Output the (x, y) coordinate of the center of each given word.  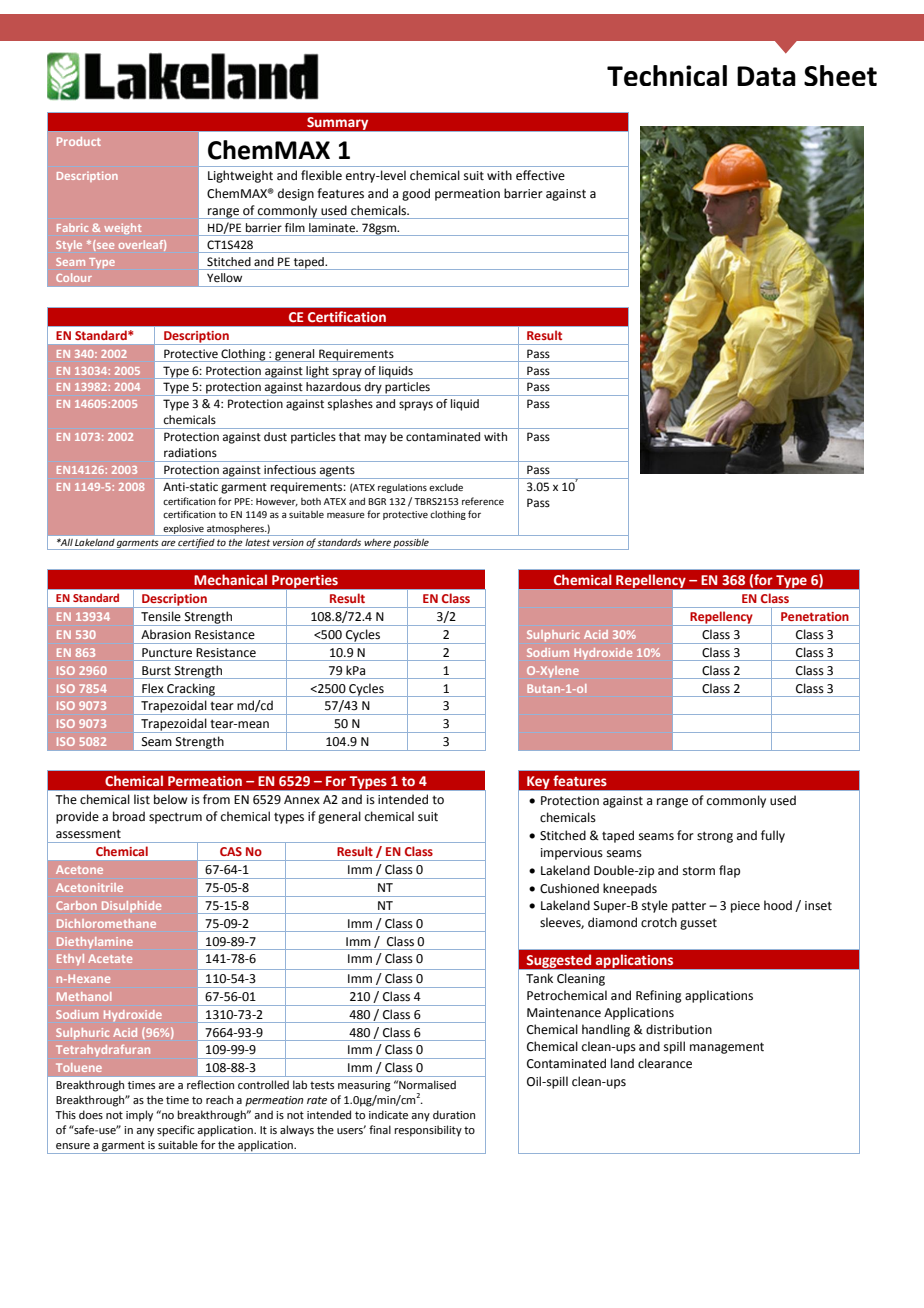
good (416, 194)
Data (766, 76)
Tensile (160, 616)
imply (139, 1116)
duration (454, 1114)
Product (79, 141)
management (727, 1048)
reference (483, 501)
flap (729, 871)
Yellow (224, 277)
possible (411, 544)
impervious (572, 854)
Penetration (814, 616)
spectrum (175, 818)
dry (373, 389)
